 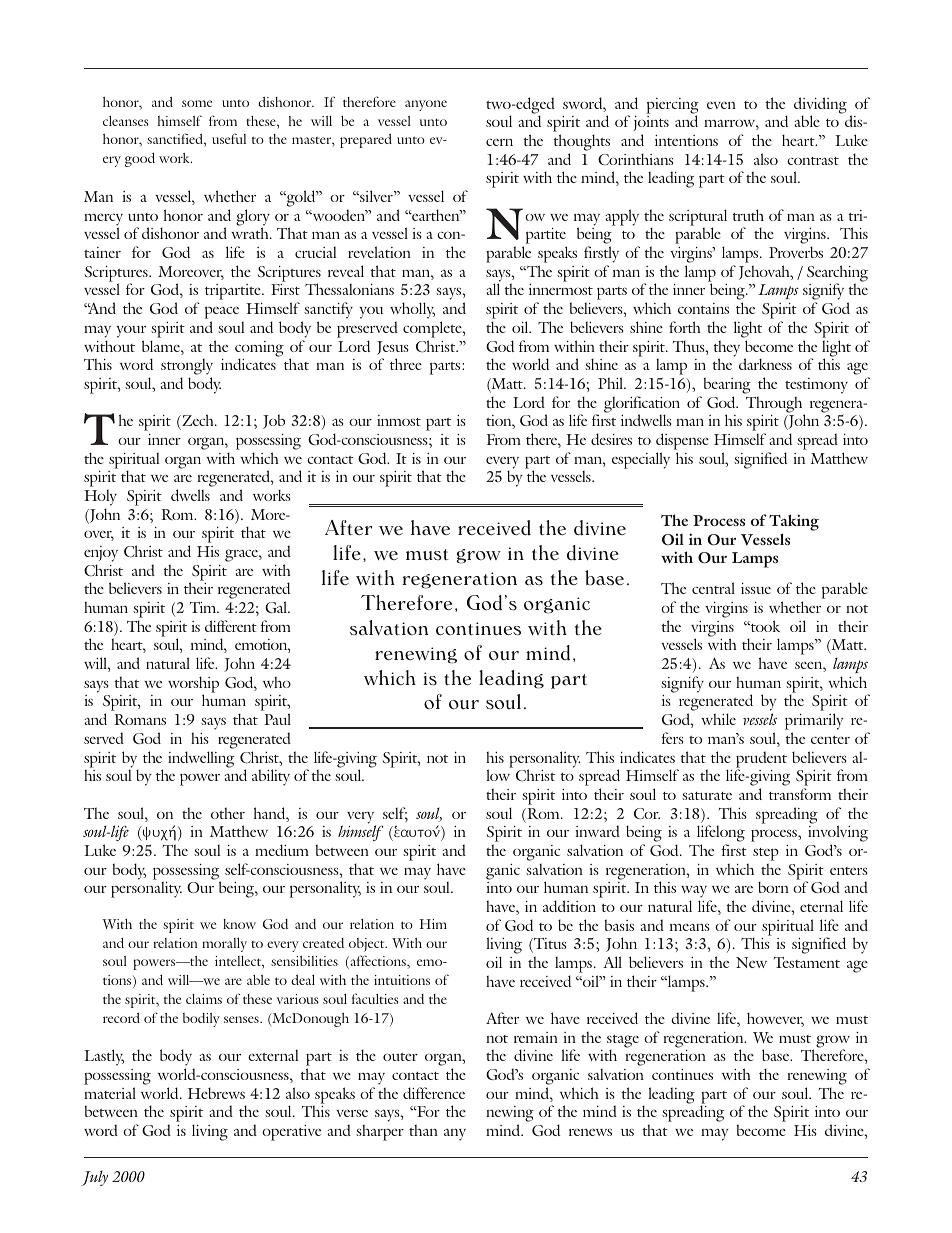 What do you see at coordinates (426, 105) in the page?
I see `anyone` at bounding box center [426, 105].
